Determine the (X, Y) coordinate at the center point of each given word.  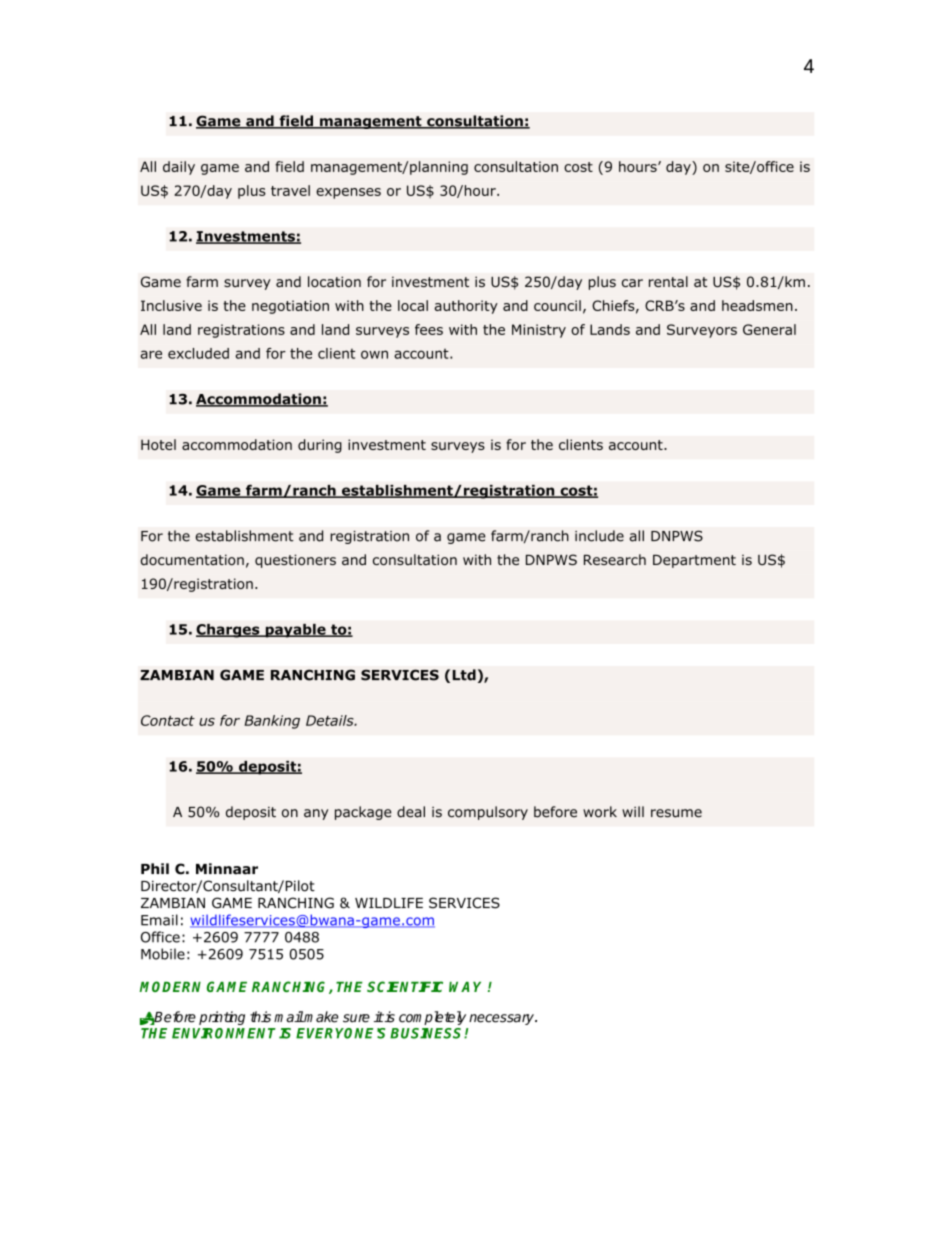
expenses (348, 193)
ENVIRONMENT (224, 1033)
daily (179, 168)
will (633, 811)
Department (694, 561)
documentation (192, 559)
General (769, 329)
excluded (198, 353)
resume (676, 813)
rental (668, 281)
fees (429, 329)
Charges (229, 631)
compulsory (488, 813)
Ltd (464, 675)
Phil (155, 868)
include (599, 536)
